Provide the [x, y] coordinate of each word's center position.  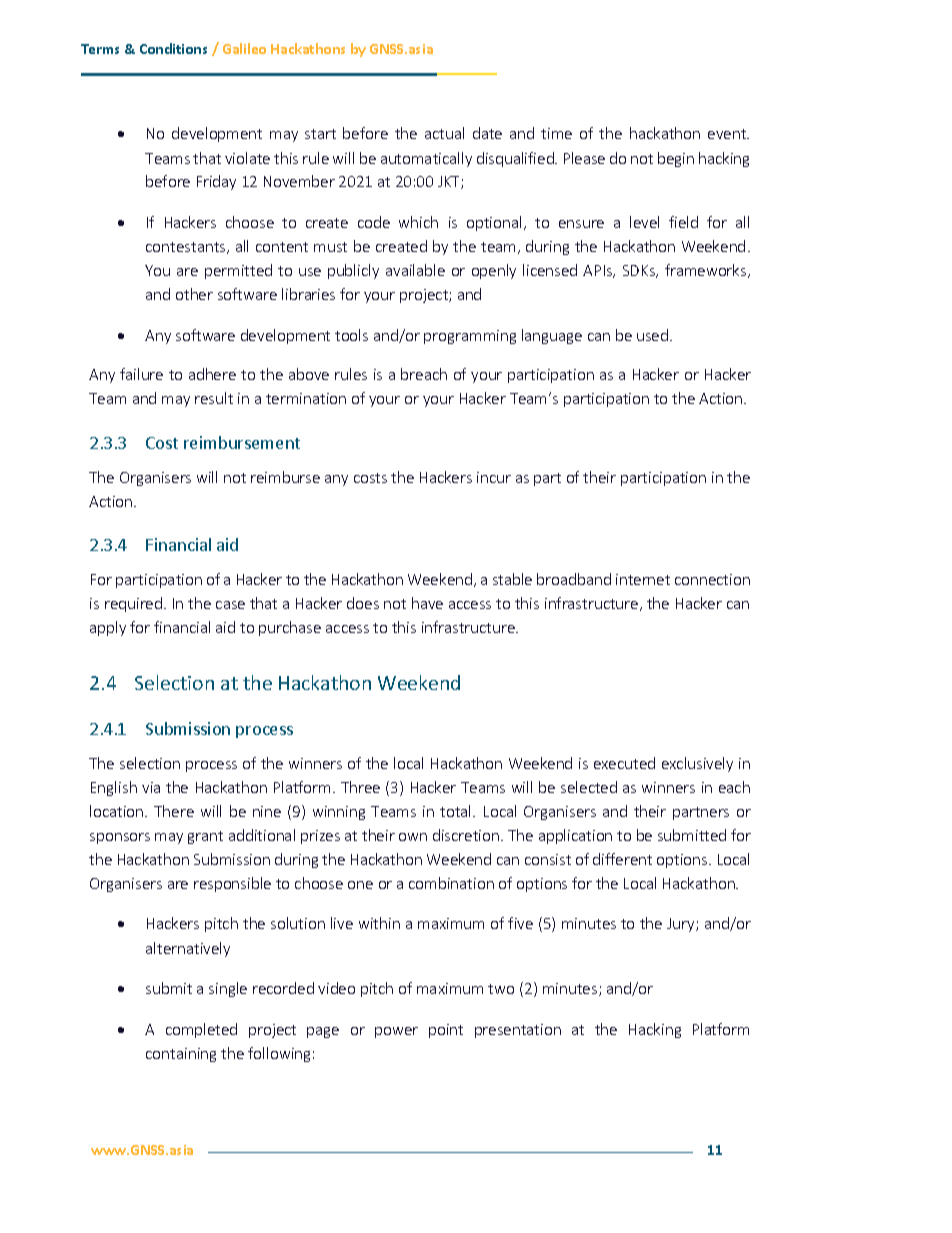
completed [201, 1030]
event [728, 134]
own [413, 837]
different [622, 859]
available [415, 270]
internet [643, 579]
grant [205, 837]
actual [444, 133]
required [133, 604]
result [214, 398]
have [427, 603]
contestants [187, 248]
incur [494, 477]
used [652, 335]
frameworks [707, 271]
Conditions [173, 48]
